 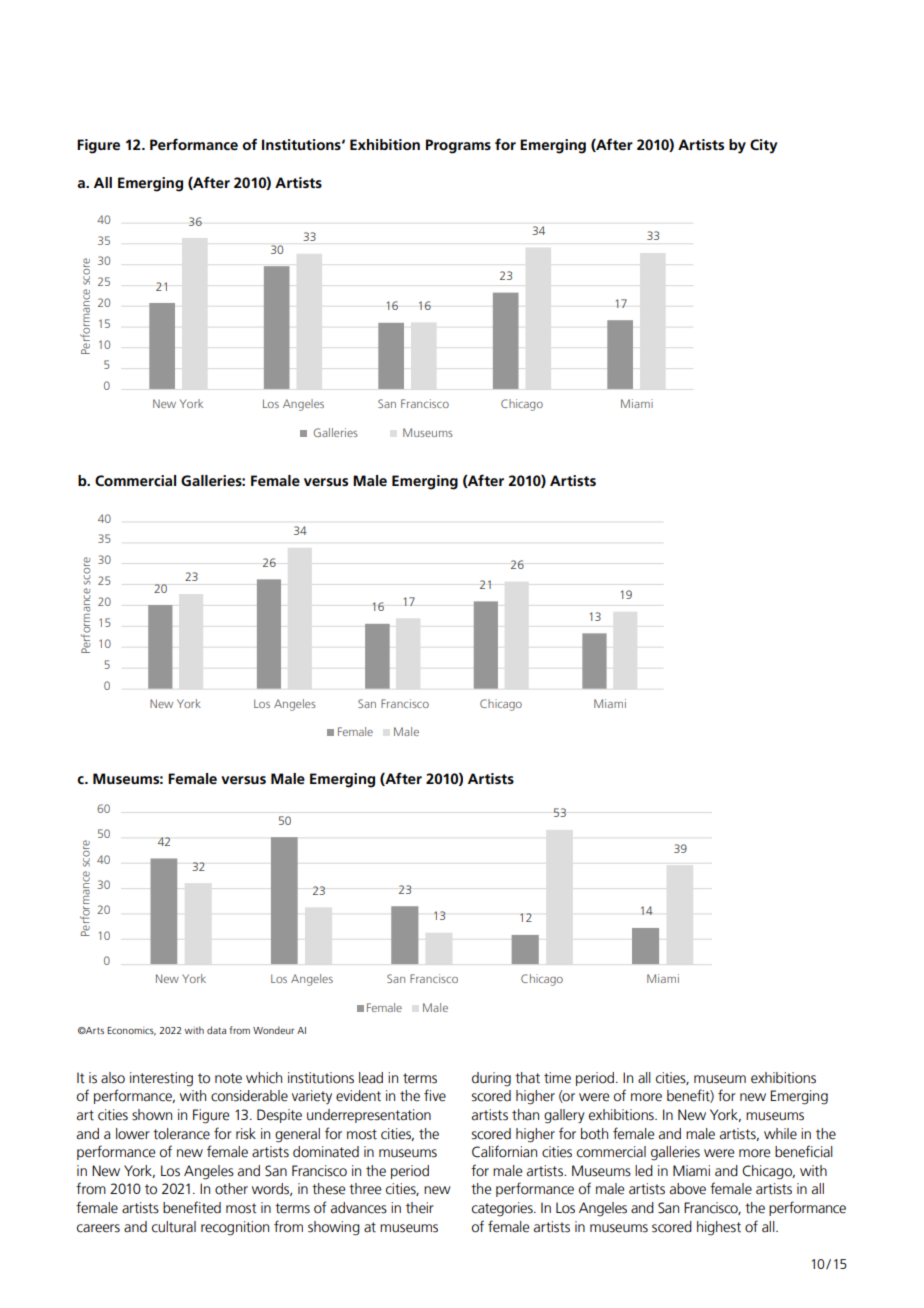 I want to click on time, so click(x=557, y=1078).
